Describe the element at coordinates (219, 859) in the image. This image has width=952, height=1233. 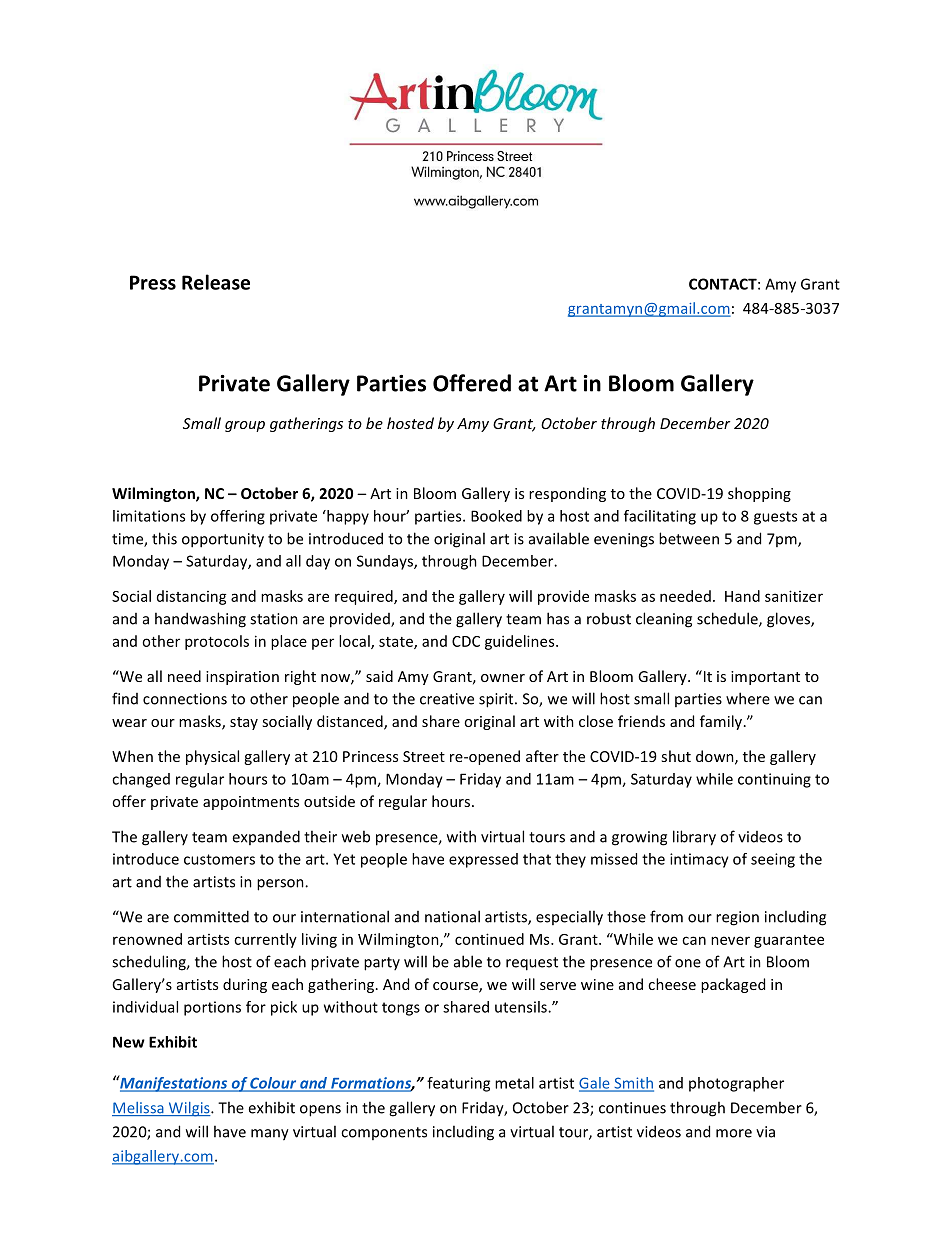
I see `customers` at that location.
